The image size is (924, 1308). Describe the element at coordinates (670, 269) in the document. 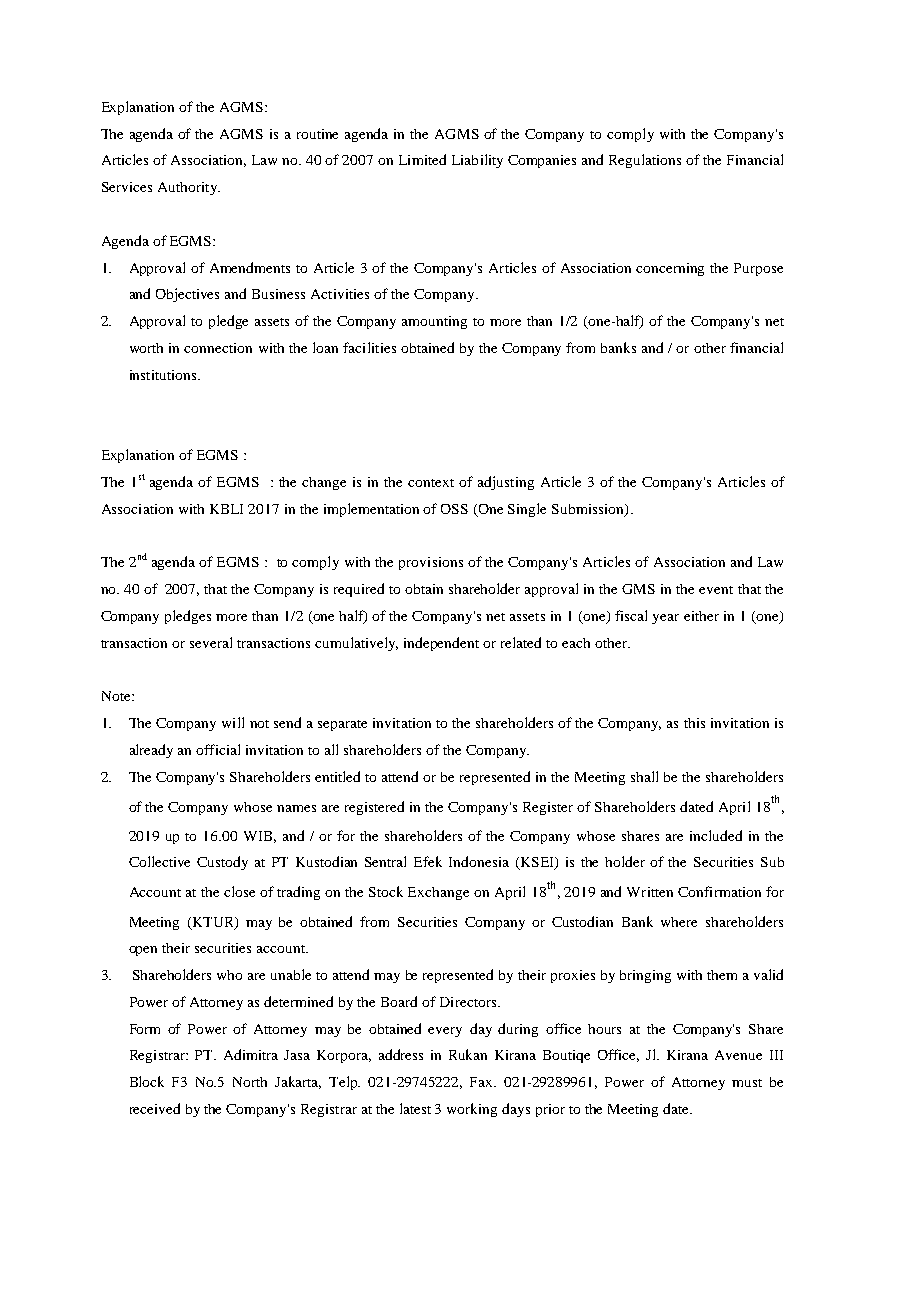

I see `concerning` at that location.
